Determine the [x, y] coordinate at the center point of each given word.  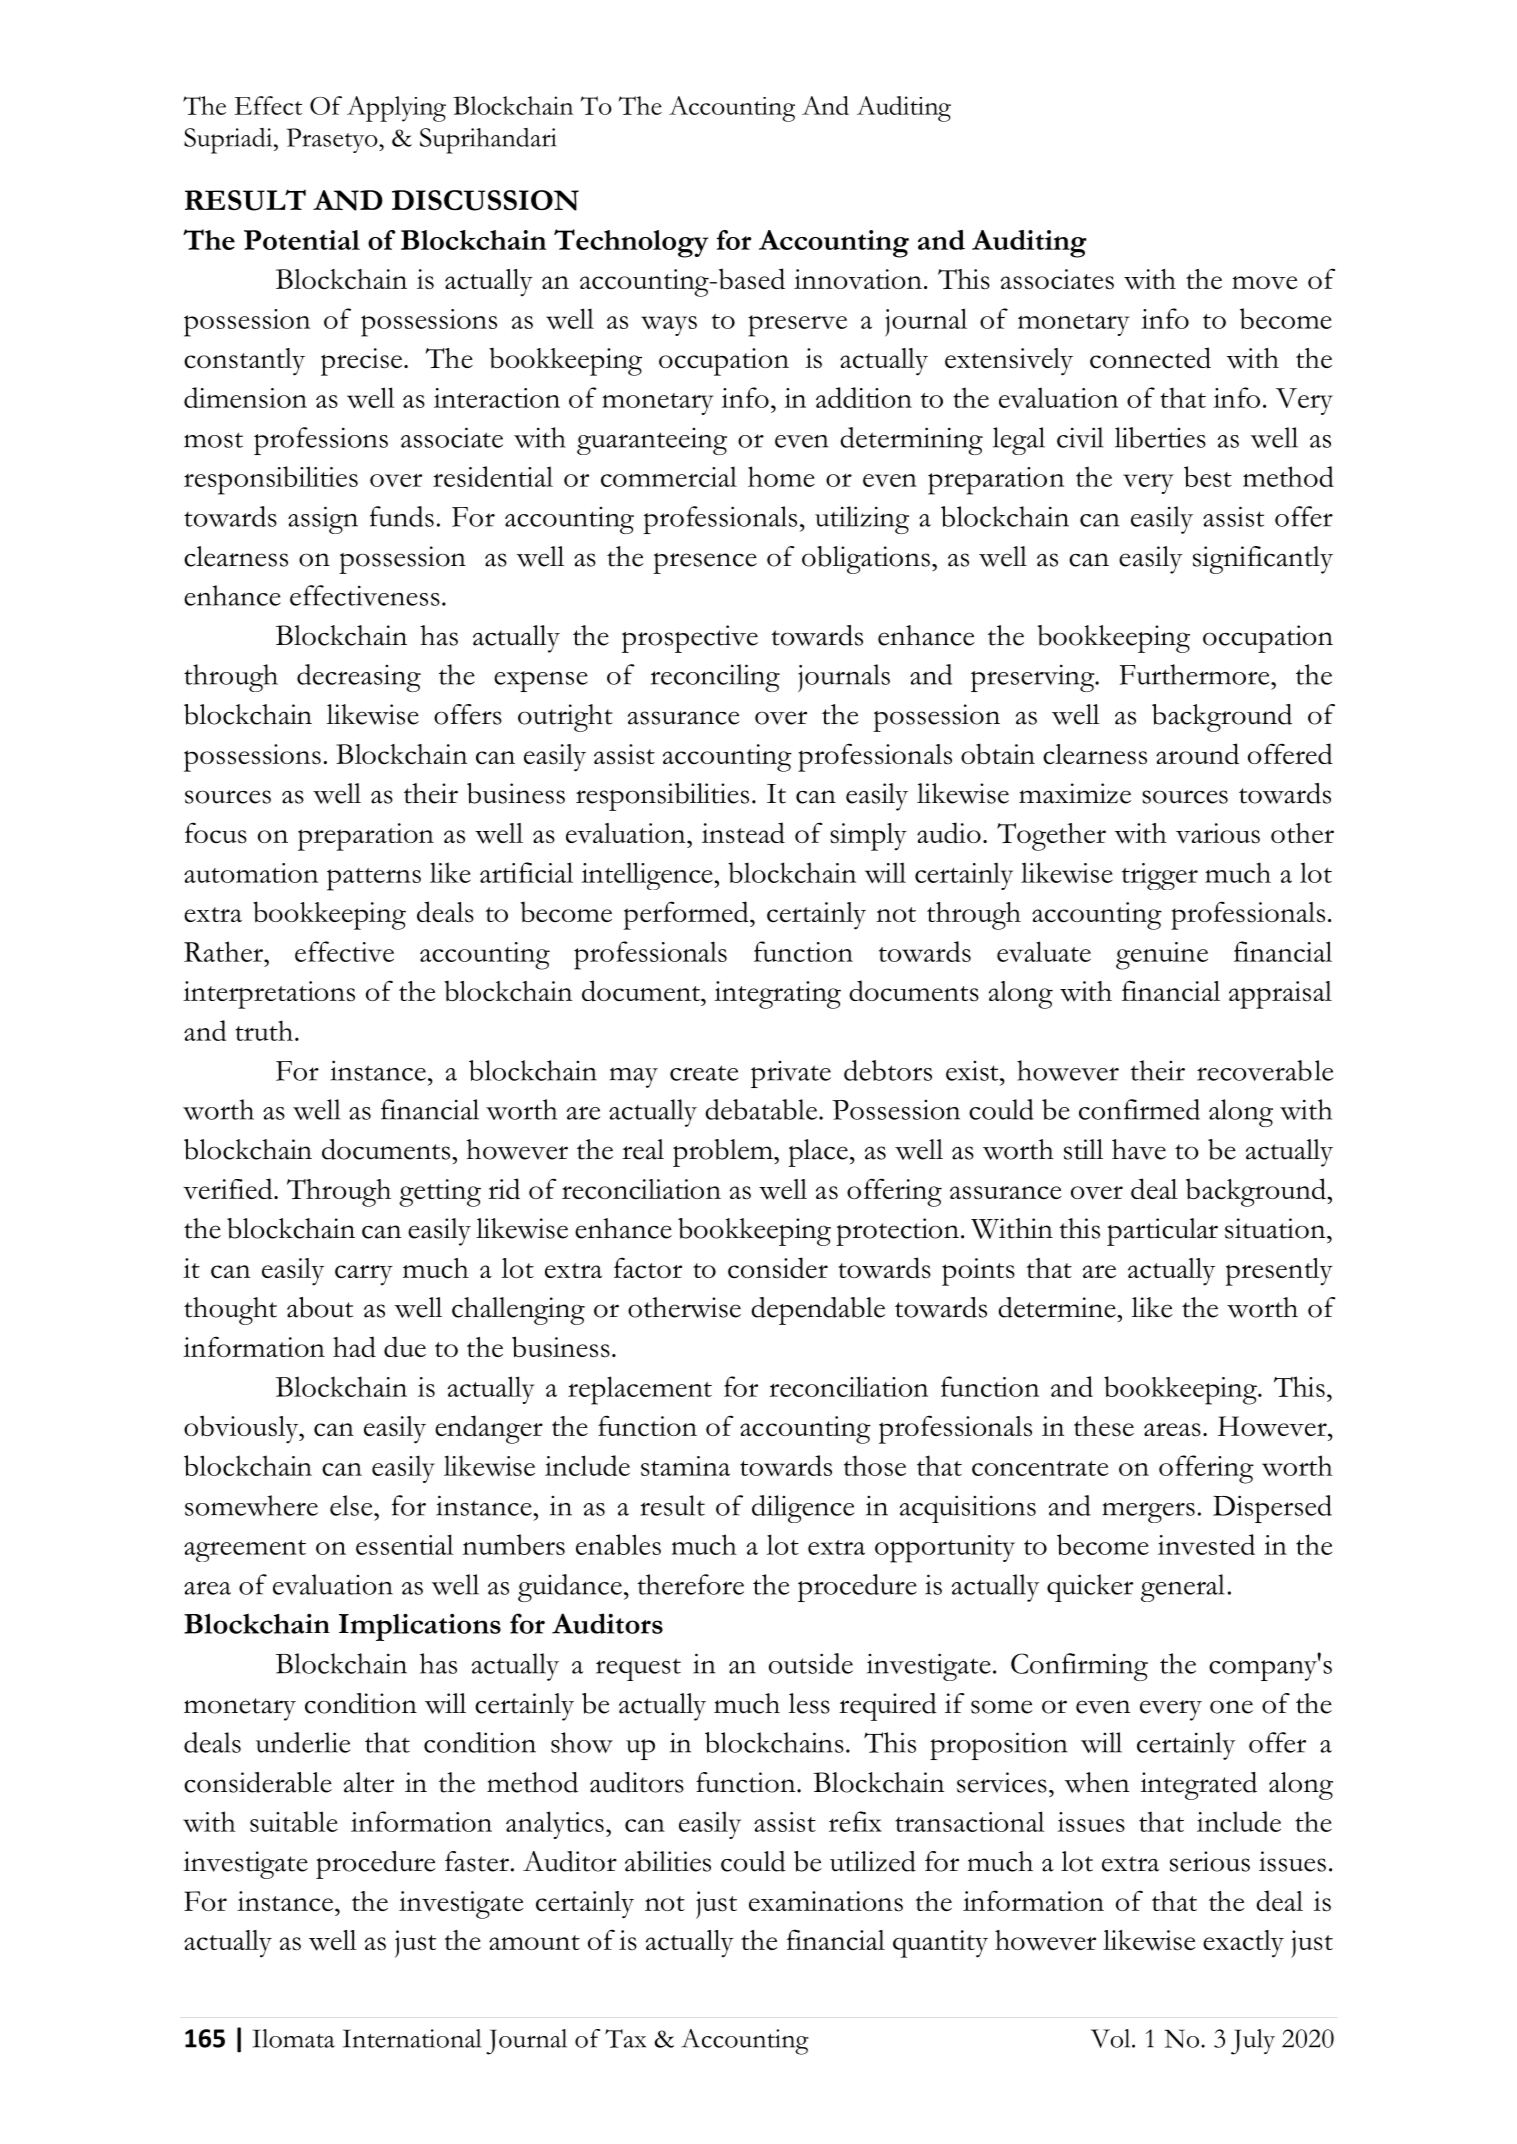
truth [264, 1030]
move [1264, 282]
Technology [631, 243]
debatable [761, 1109]
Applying [396, 109]
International [412, 2038]
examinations [826, 1901]
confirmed [1139, 1109]
